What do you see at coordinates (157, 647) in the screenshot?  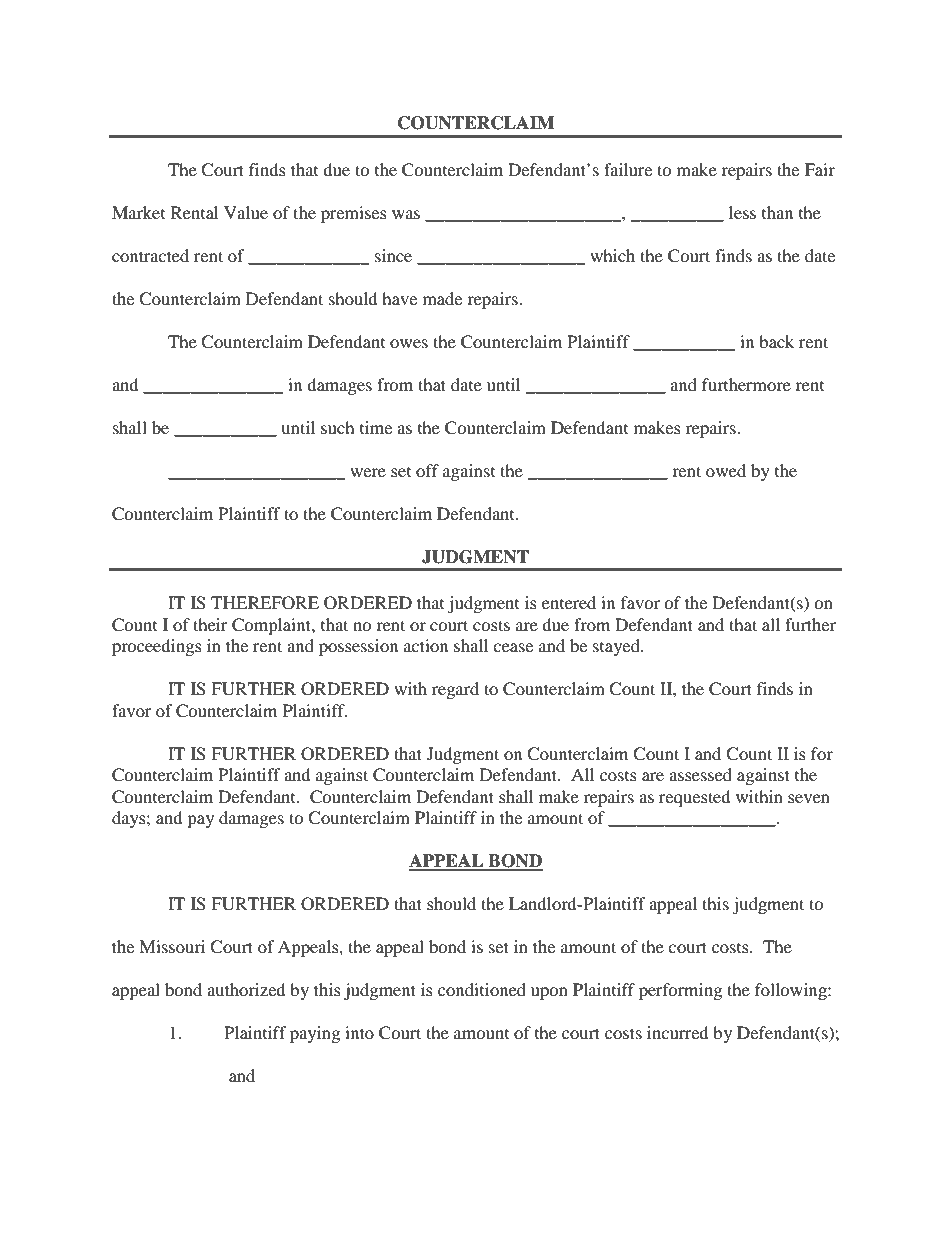 I see `proceedings` at bounding box center [157, 647].
